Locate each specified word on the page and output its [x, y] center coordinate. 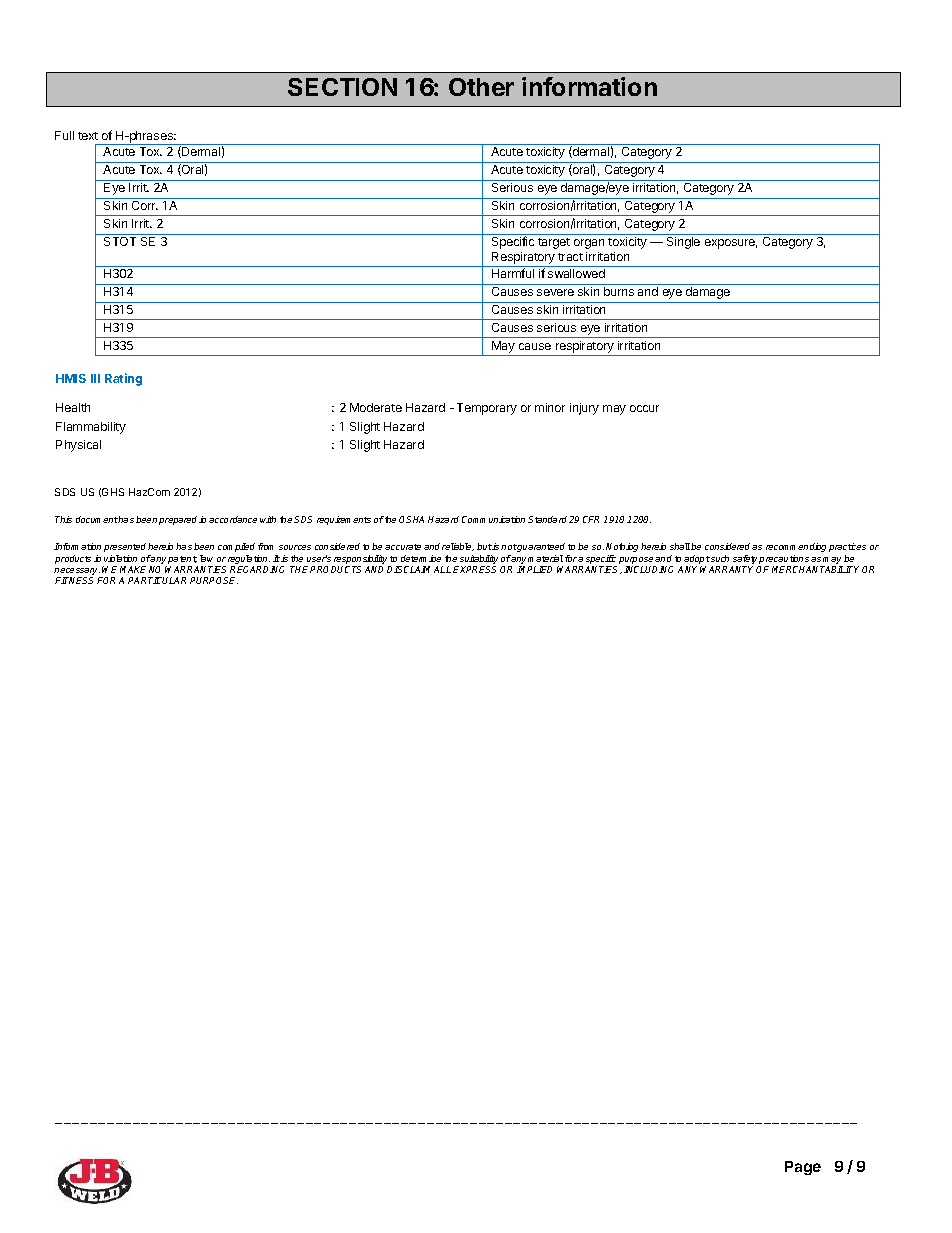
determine [421, 558]
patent [182, 560]
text [88, 136]
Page [803, 1168]
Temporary [487, 409]
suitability [479, 559]
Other [481, 87]
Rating [123, 379]
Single [683, 243]
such [719, 558]
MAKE [133, 569]
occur [644, 408]
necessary [77, 573]
